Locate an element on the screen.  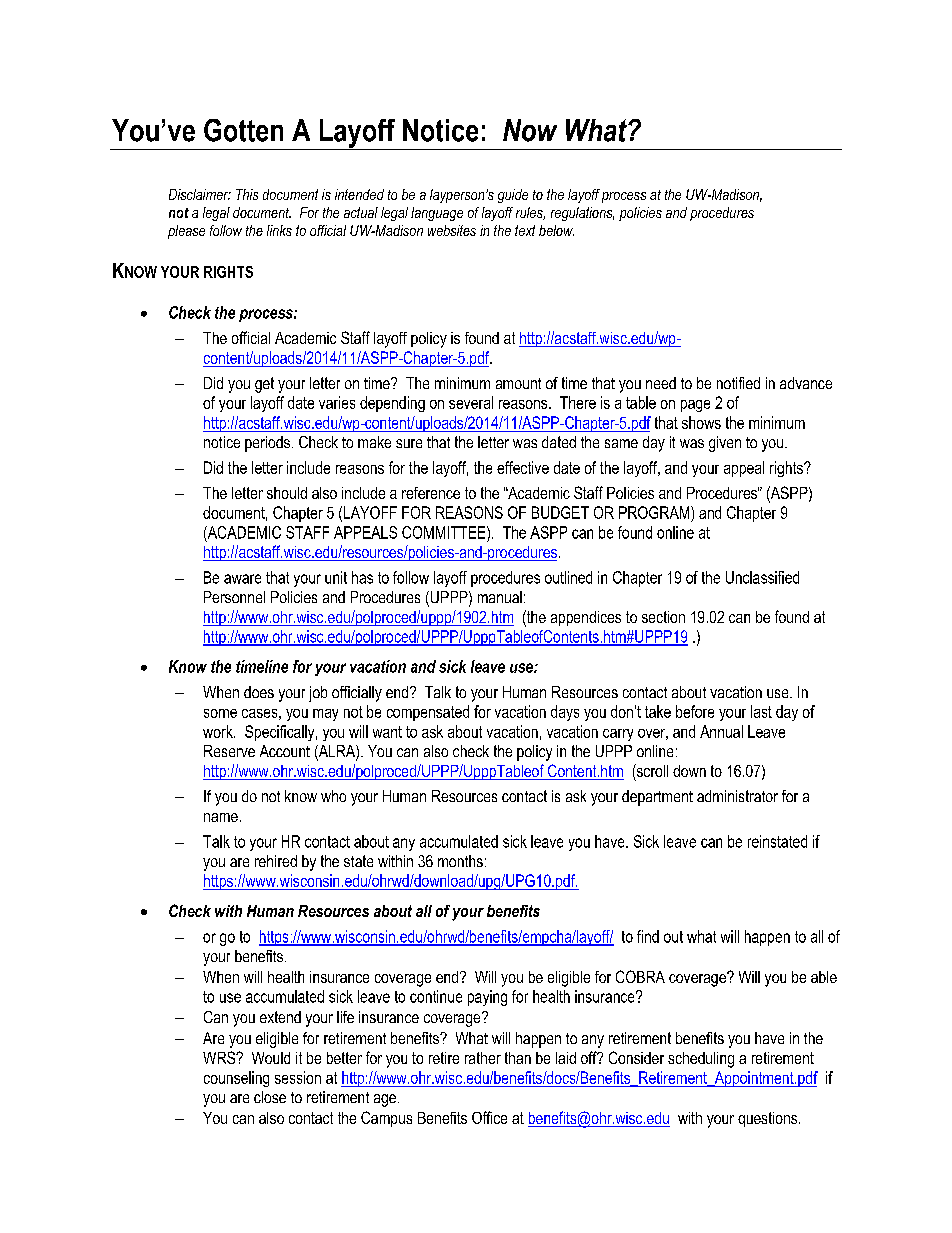
Office is located at coordinates (489, 1117).
